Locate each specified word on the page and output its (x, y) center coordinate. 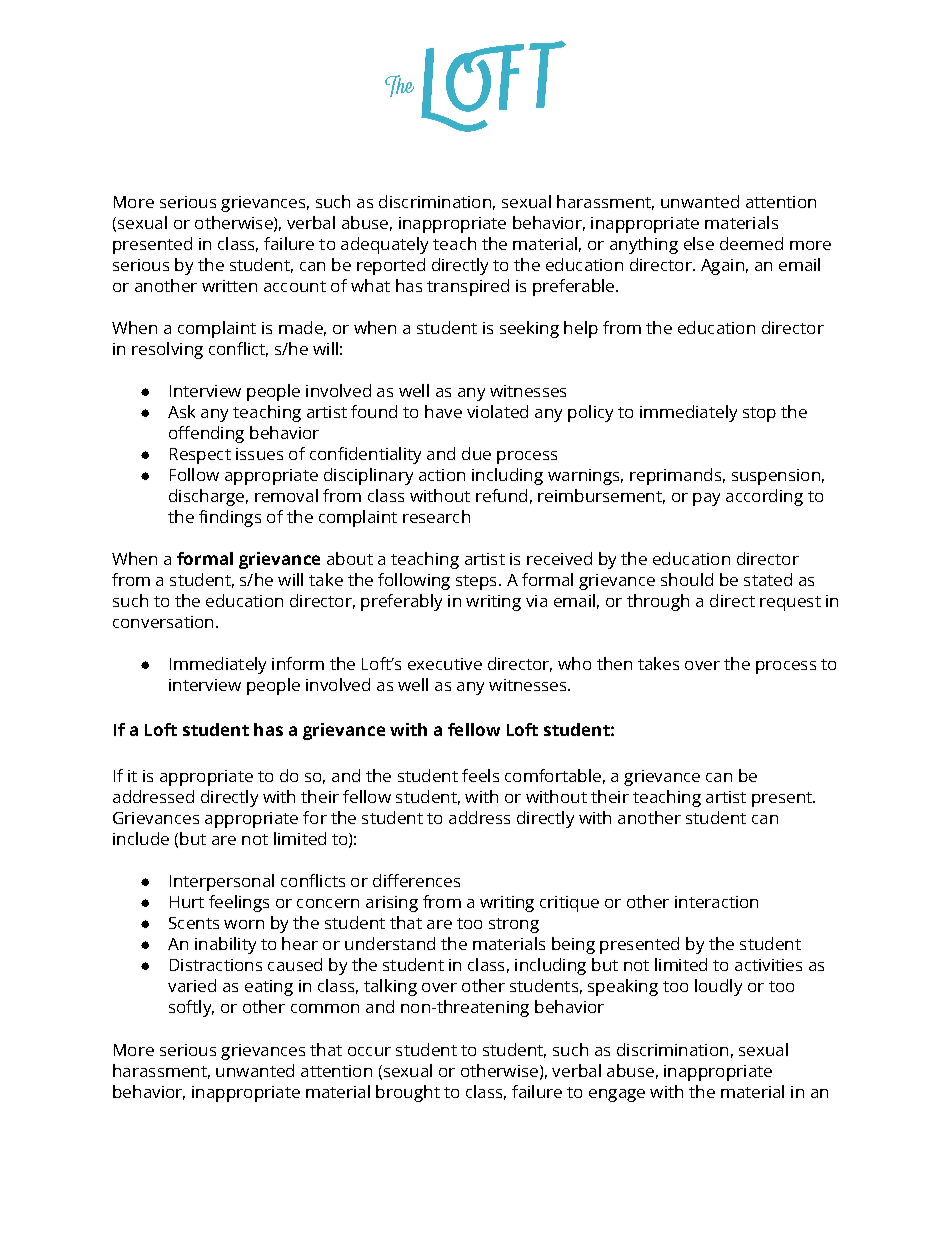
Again (722, 267)
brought (408, 1093)
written (229, 286)
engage (617, 1095)
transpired (468, 287)
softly (191, 1008)
